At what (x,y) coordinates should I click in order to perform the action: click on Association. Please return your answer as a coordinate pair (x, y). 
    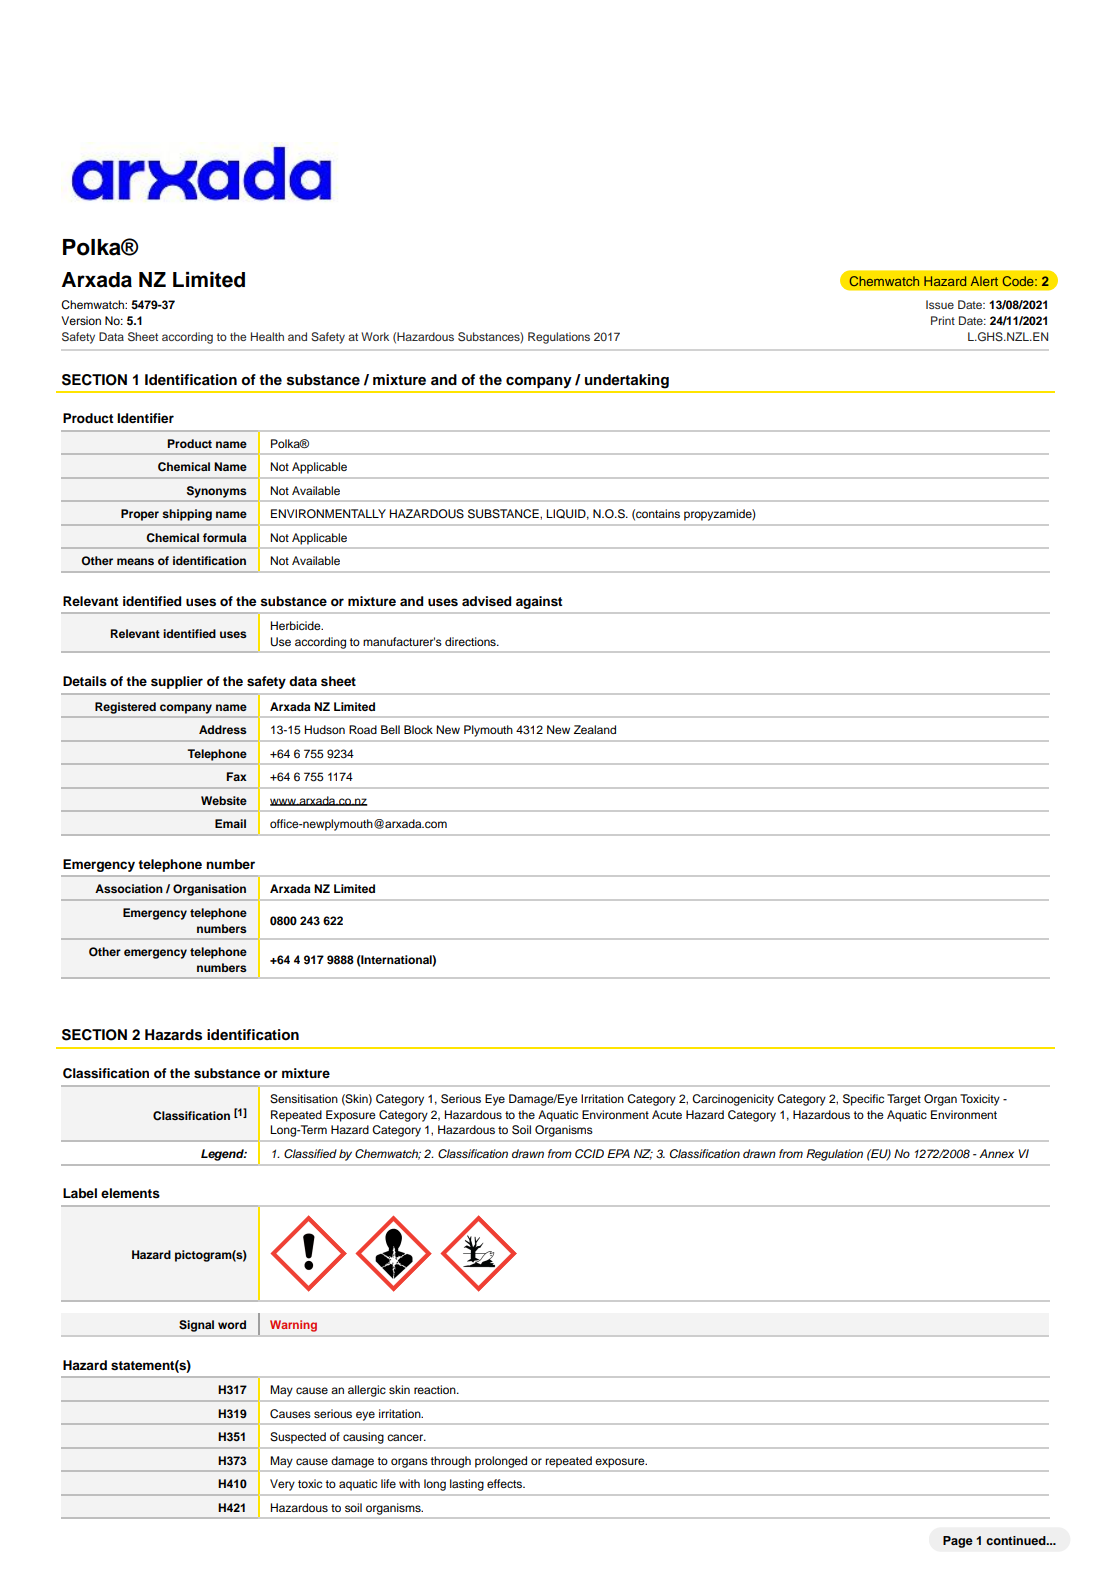
    Looking at the image, I should click on (129, 888).
